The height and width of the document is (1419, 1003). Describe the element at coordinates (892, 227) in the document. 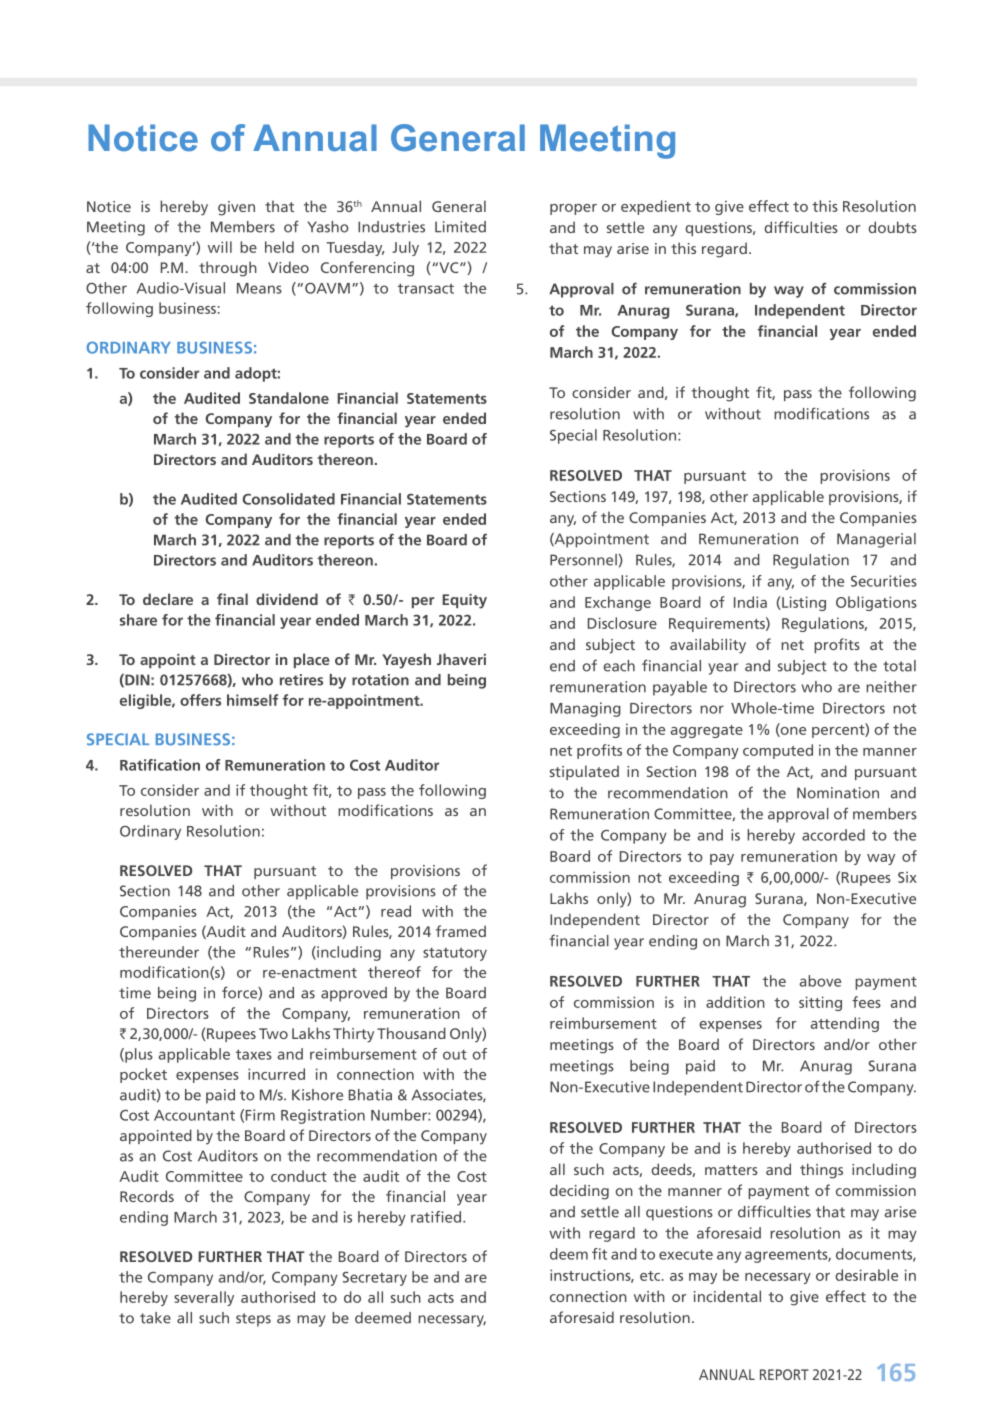

I see `doubts` at that location.
